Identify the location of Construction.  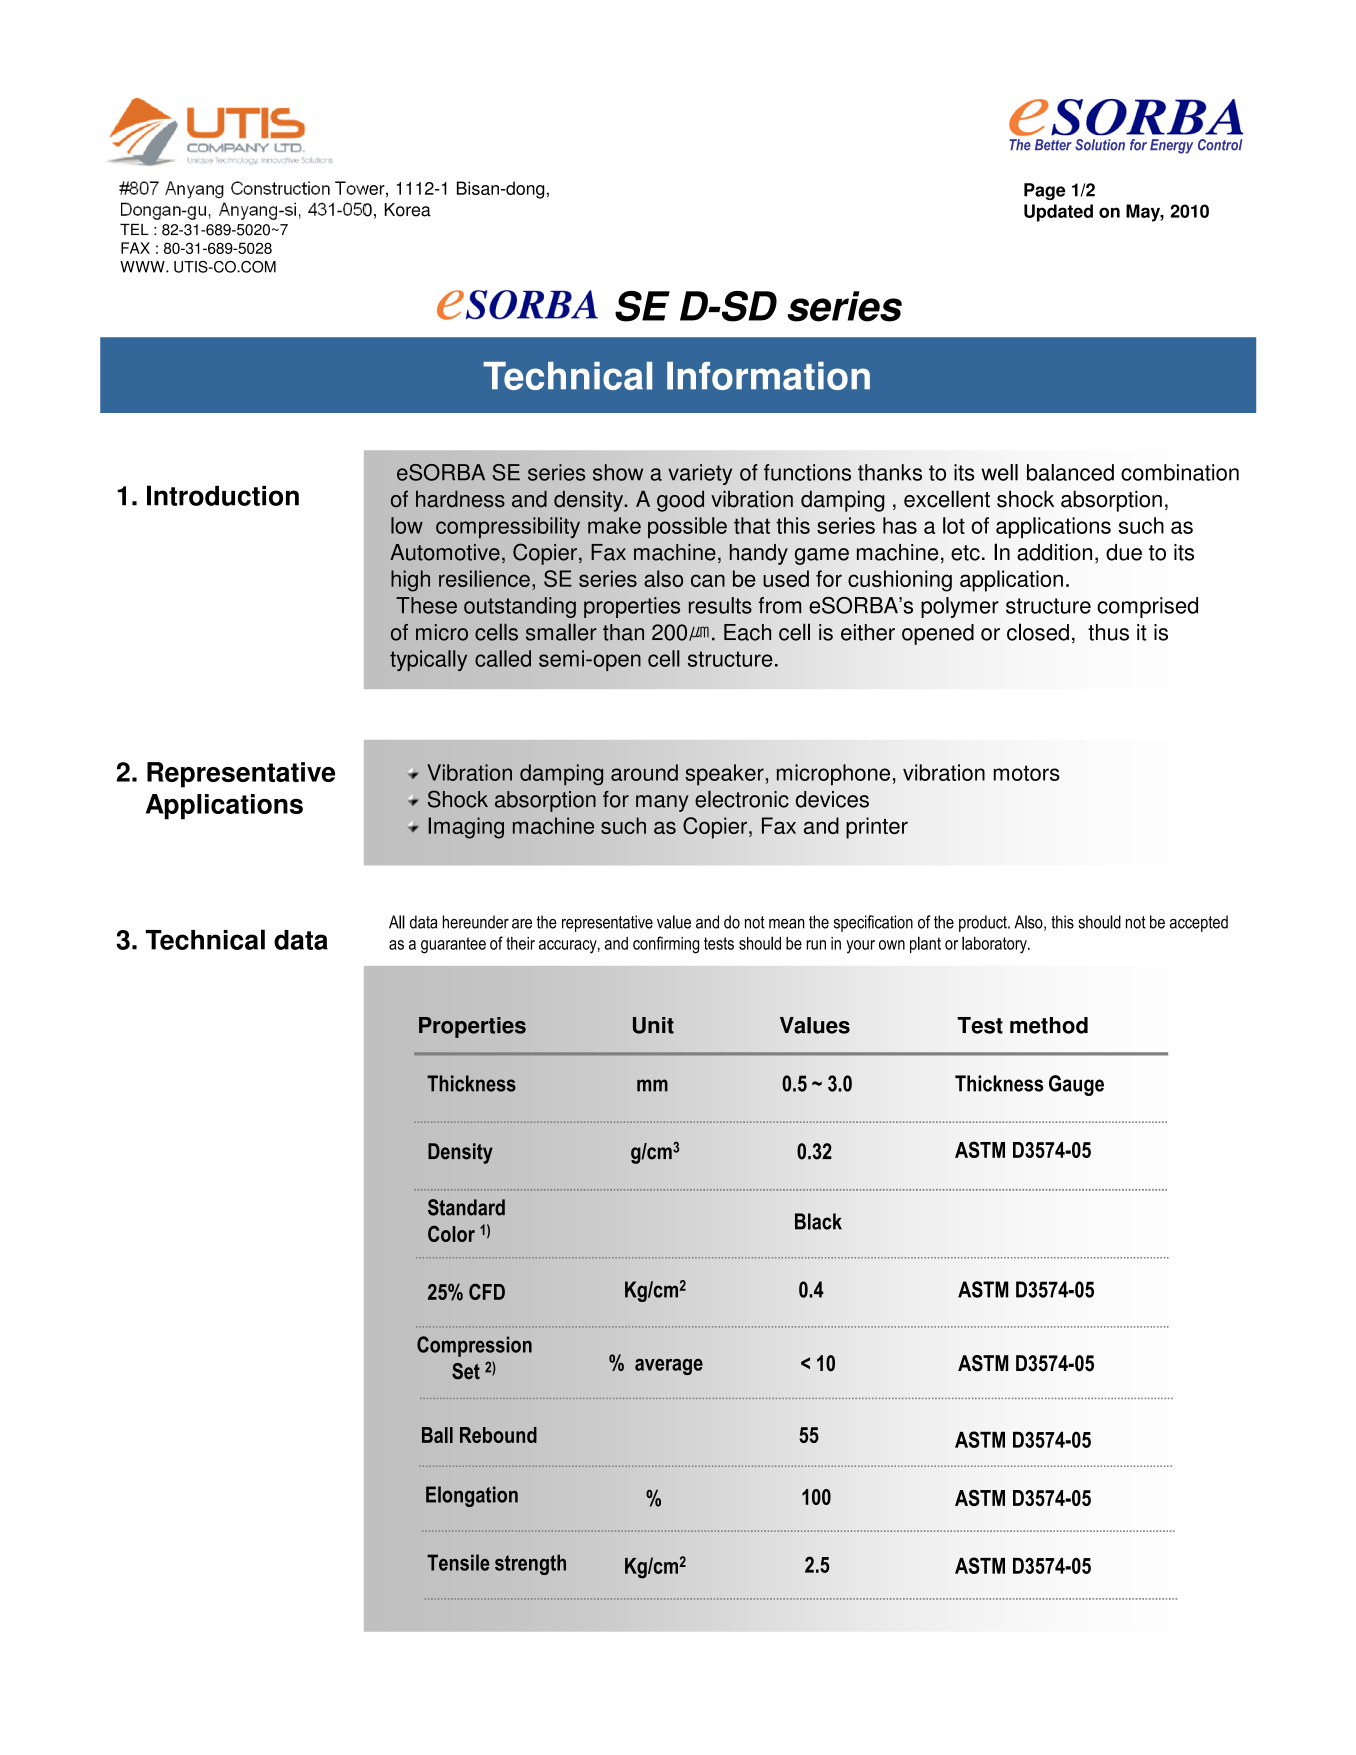
(280, 188).
